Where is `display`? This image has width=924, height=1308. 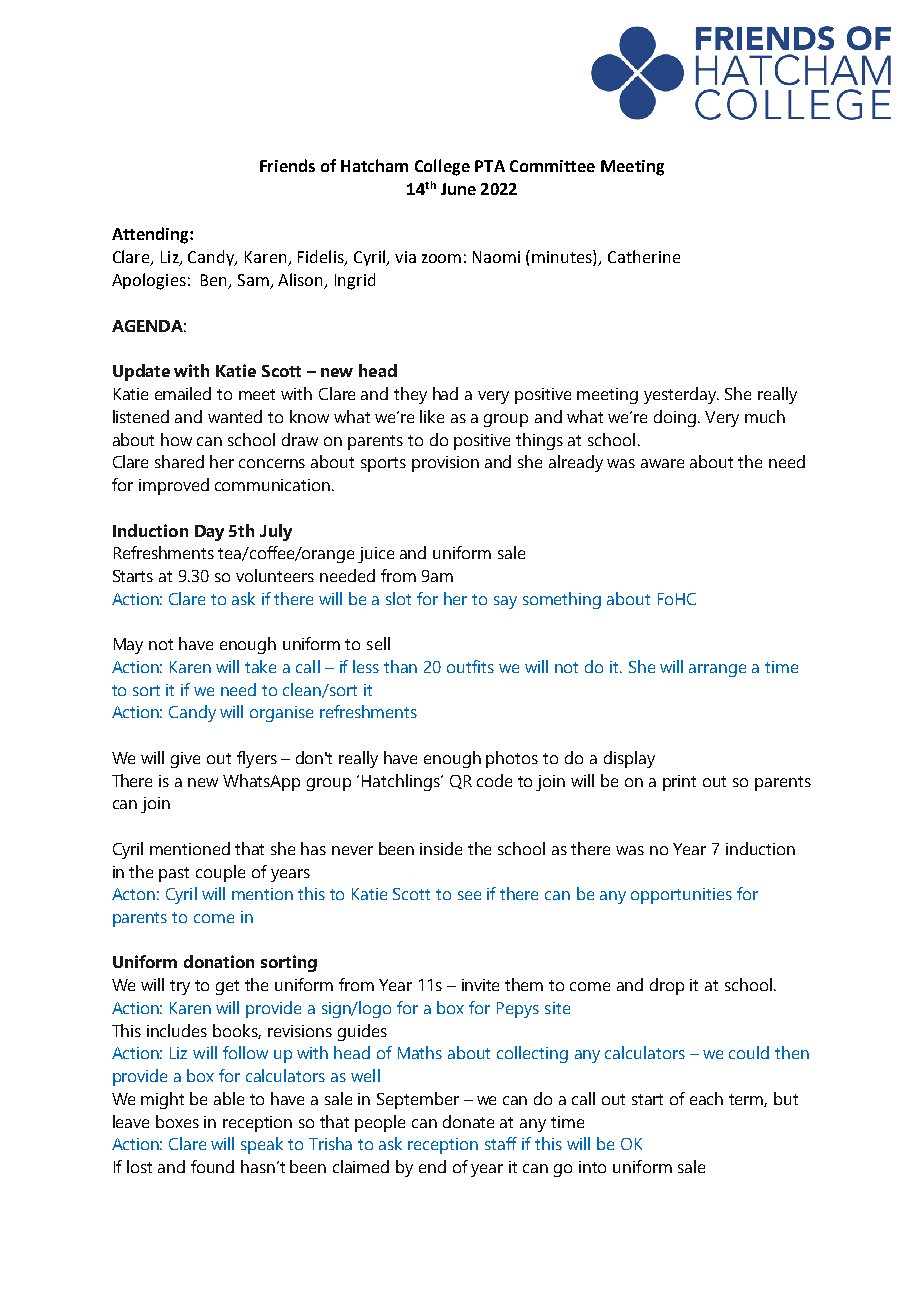
display is located at coordinates (629, 759).
